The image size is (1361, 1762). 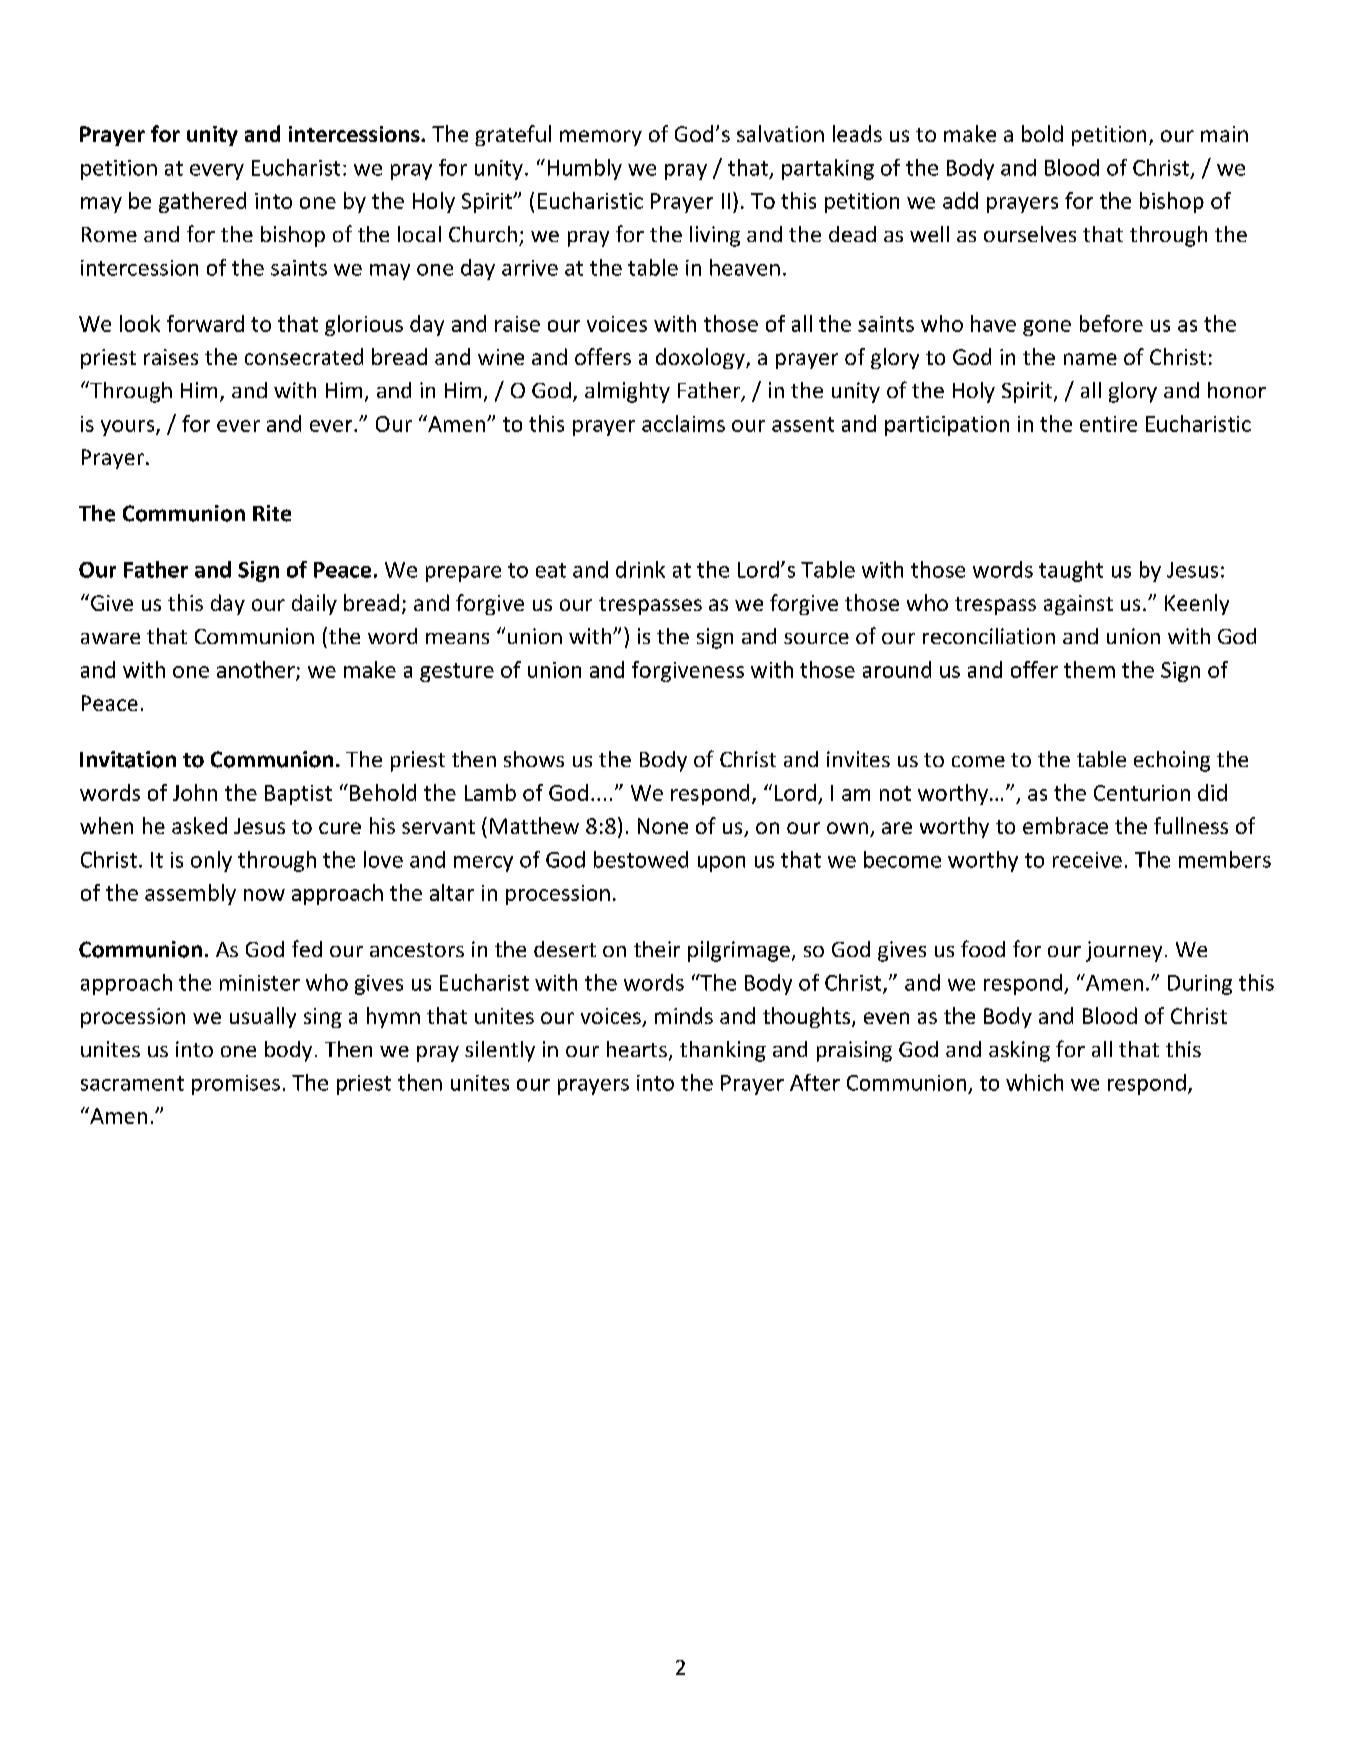 I want to click on Humbly, so click(x=585, y=169).
